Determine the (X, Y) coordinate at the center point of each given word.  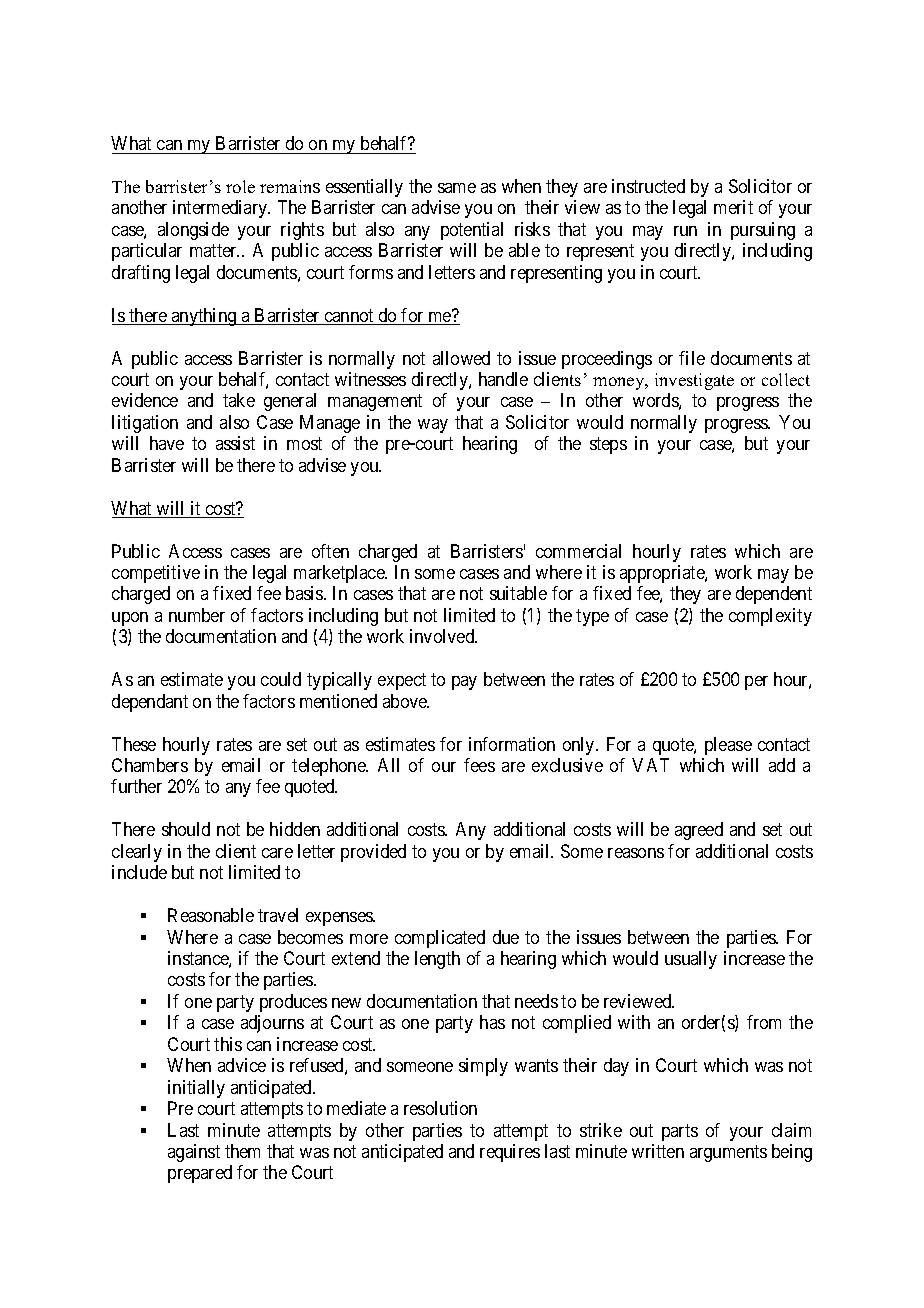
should (186, 829)
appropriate (663, 574)
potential (472, 231)
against (194, 1153)
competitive (156, 574)
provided (373, 853)
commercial (578, 551)
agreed (699, 831)
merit (733, 207)
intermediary (221, 209)
